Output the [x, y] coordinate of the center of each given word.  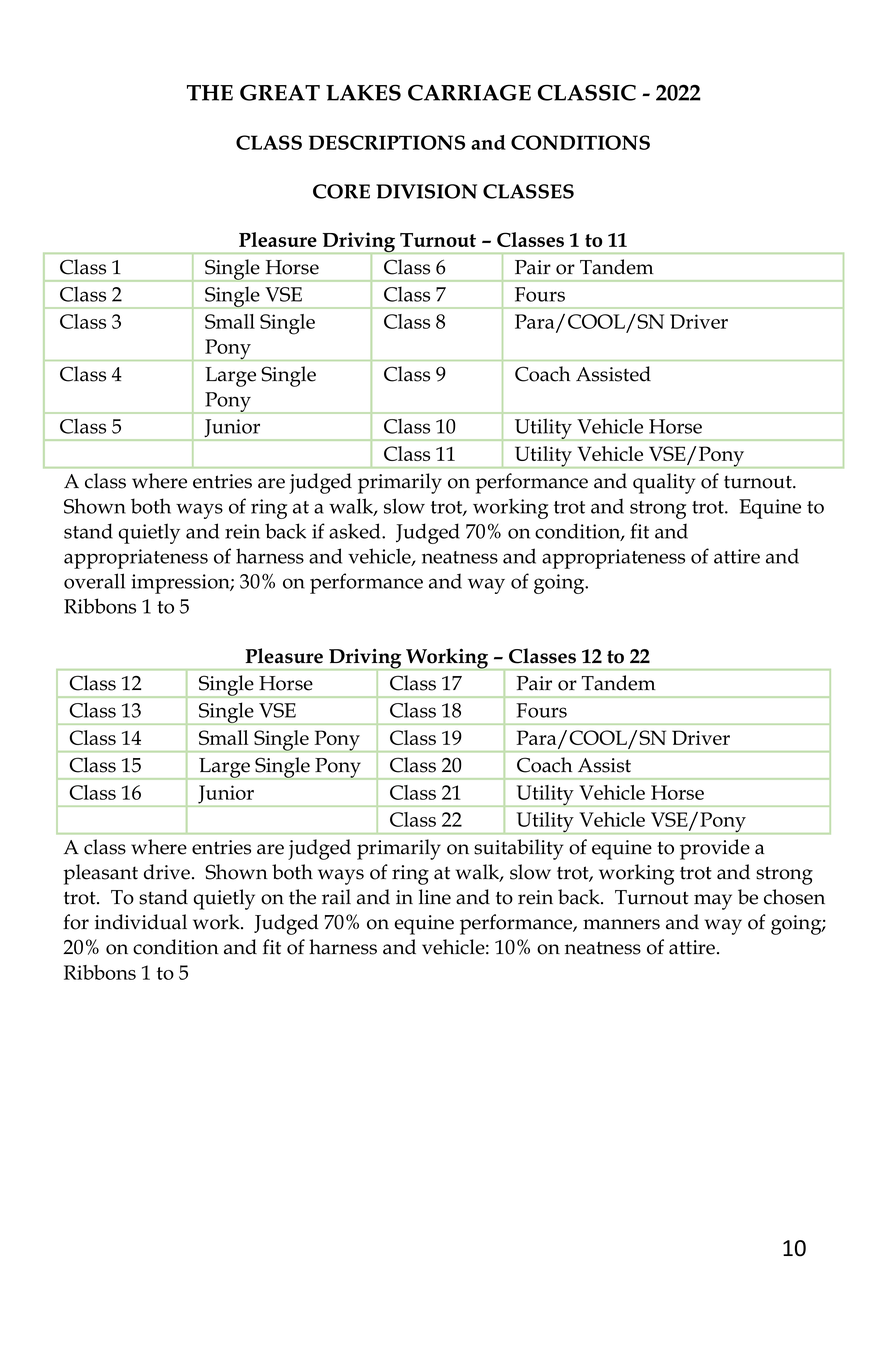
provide [715, 849]
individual [141, 922]
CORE [341, 191]
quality [664, 483]
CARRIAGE [469, 92]
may [713, 902]
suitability [519, 849]
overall [94, 581]
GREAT [280, 92]
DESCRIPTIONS [387, 142]
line [435, 897]
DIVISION [426, 191]
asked [356, 531]
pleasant [100, 874]
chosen [794, 897]
